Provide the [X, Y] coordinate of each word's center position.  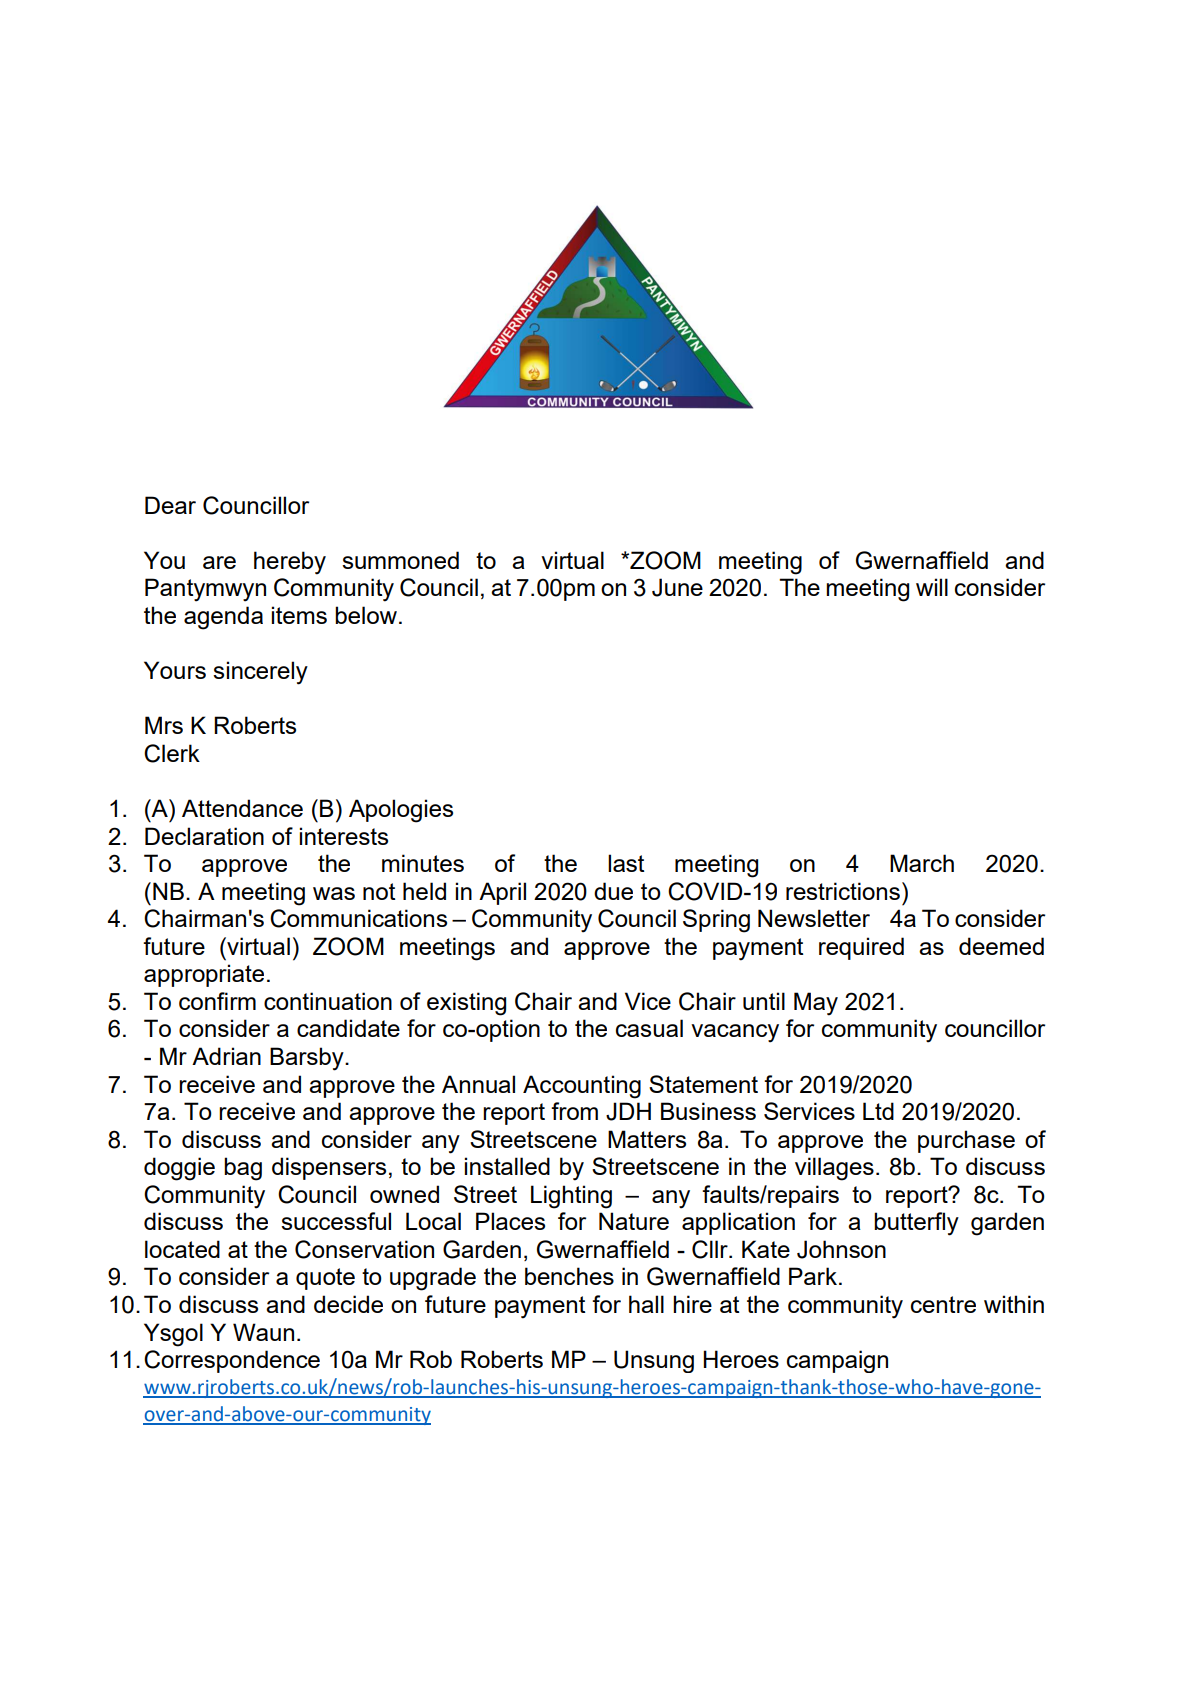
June [677, 587]
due [613, 891]
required [861, 948]
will [932, 587]
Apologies [401, 811]
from [574, 1111]
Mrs [164, 725]
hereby [290, 563]
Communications [358, 918]
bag [243, 1169]
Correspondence [232, 1361]
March [922, 863]
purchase [966, 1141]
